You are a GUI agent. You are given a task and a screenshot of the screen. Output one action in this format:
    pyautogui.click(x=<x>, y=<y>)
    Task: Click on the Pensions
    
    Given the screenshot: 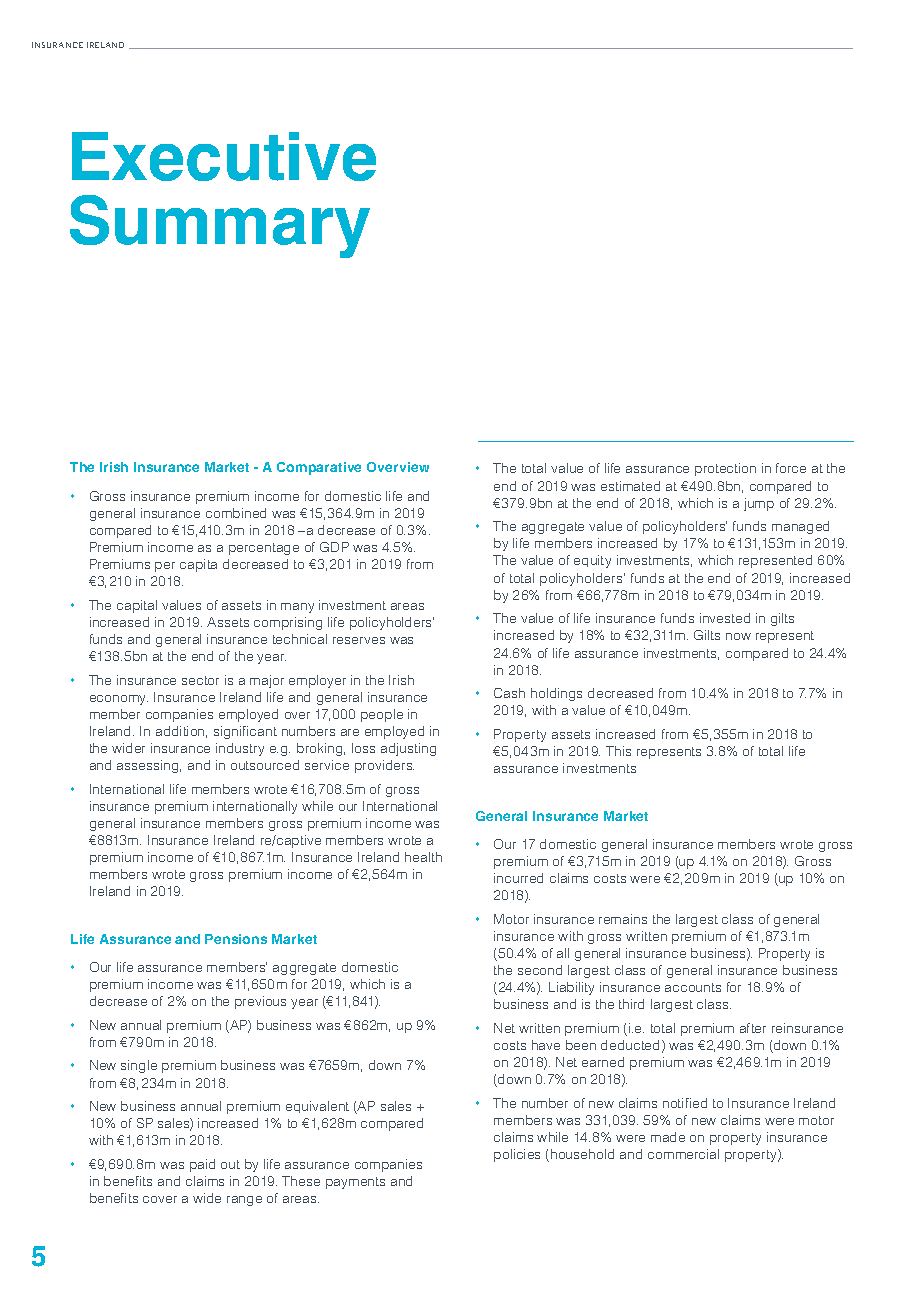 What is the action you would take?
    pyautogui.click(x=236, y=939)
